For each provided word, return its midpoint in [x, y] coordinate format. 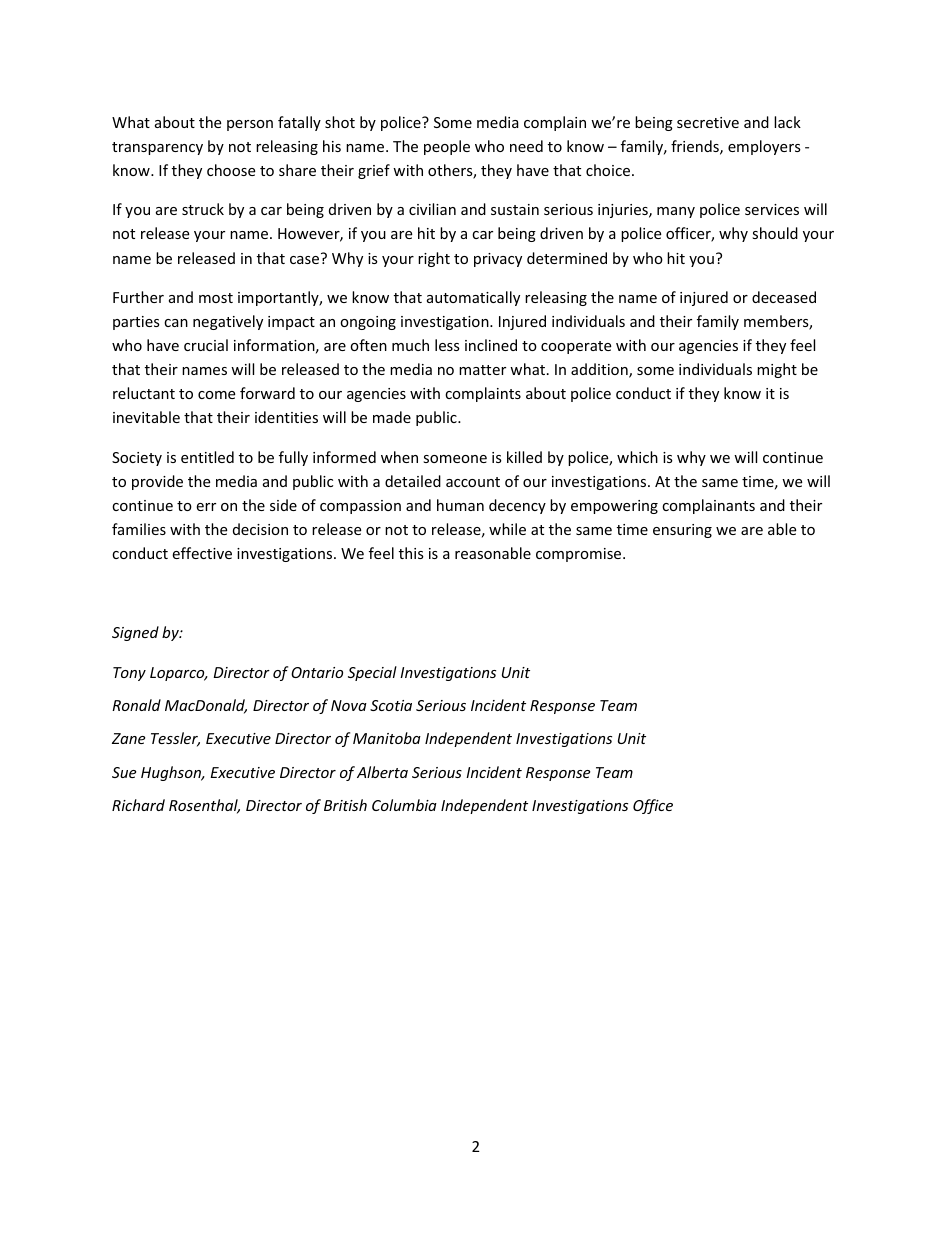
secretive [708, 122]
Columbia [404, 805]
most [216, 298]
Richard [138, 805]
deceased [784, 297]
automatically [473, 298]
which [637, 457]
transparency [157, 148]
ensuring [682, 531]
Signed [135, 633]
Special [372, 673]
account [473, 482]
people [447, 147]
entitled [207, 457]
